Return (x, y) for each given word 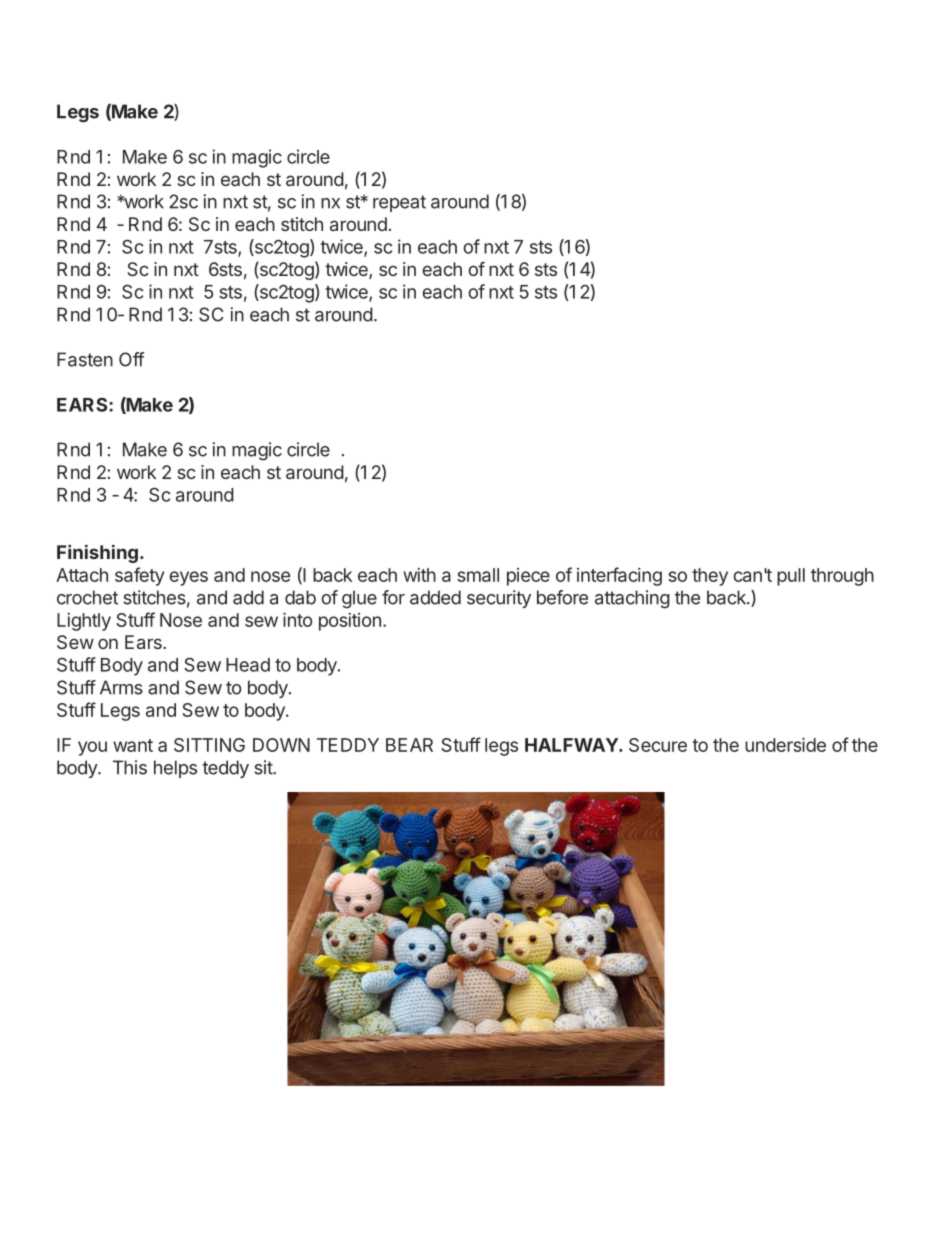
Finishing (97, 553)
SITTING (209, 745)
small (478, 575)
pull (791, 577)
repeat (399, 203)
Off (131, 359)
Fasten (85, 359)
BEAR (409, 745)
